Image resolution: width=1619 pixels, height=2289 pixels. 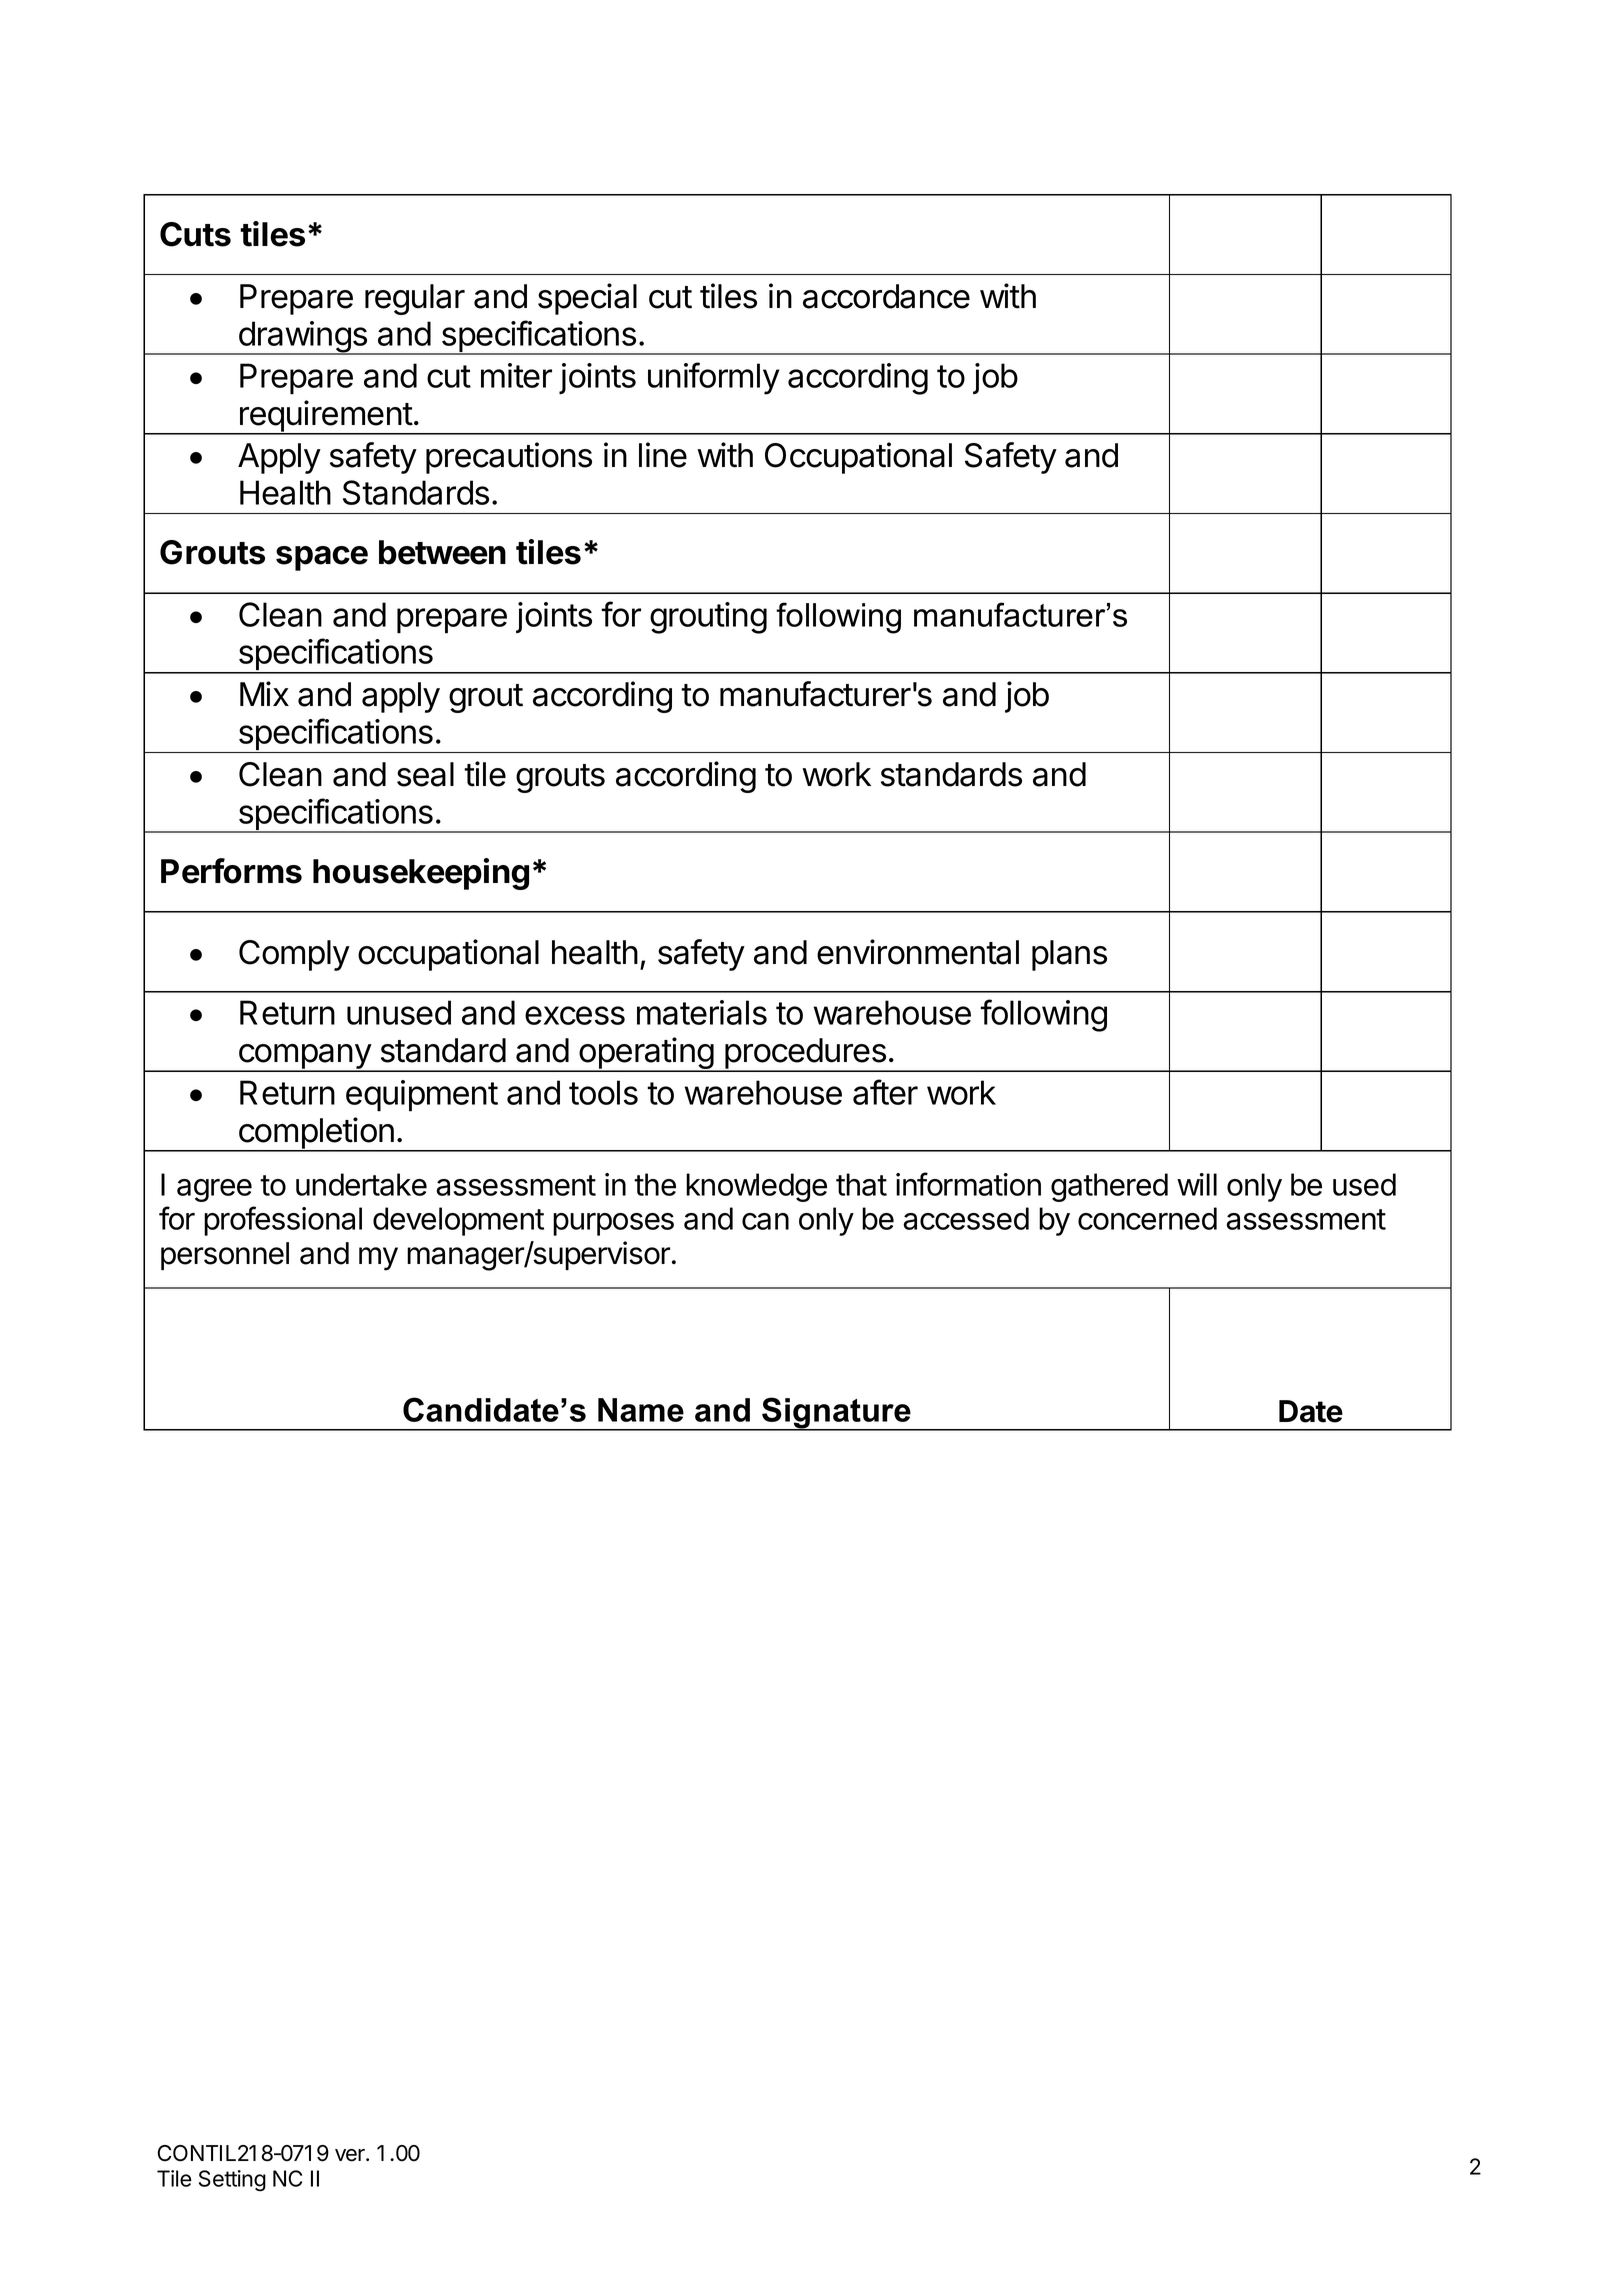 I want to click on Setting, so click(x=232, y=2181).
